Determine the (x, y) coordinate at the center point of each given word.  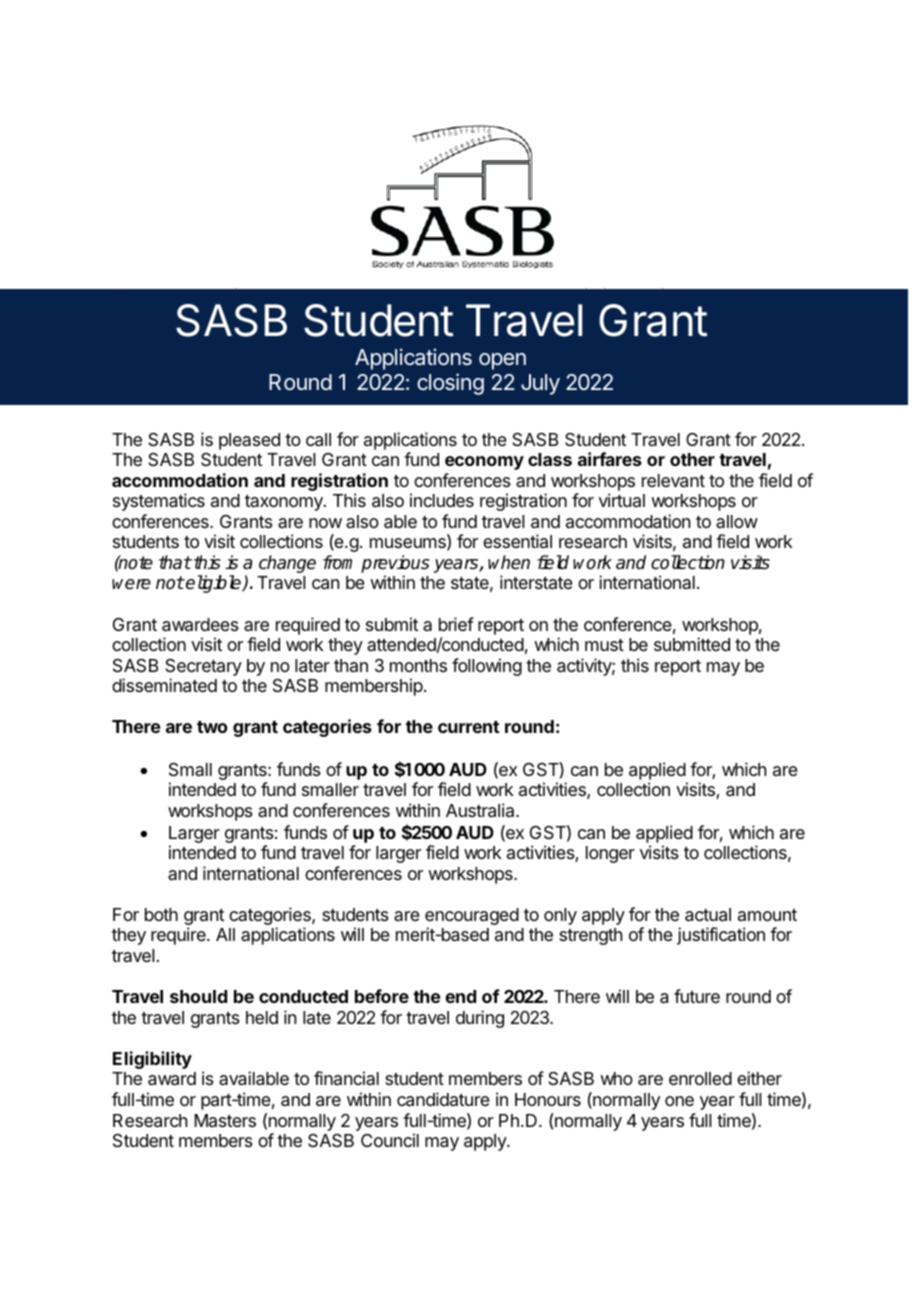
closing (450, 384)
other (692, 459)
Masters (225, 1120)
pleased (249, 441)
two (212, 727)
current (468, 727)
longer (610, 854)
